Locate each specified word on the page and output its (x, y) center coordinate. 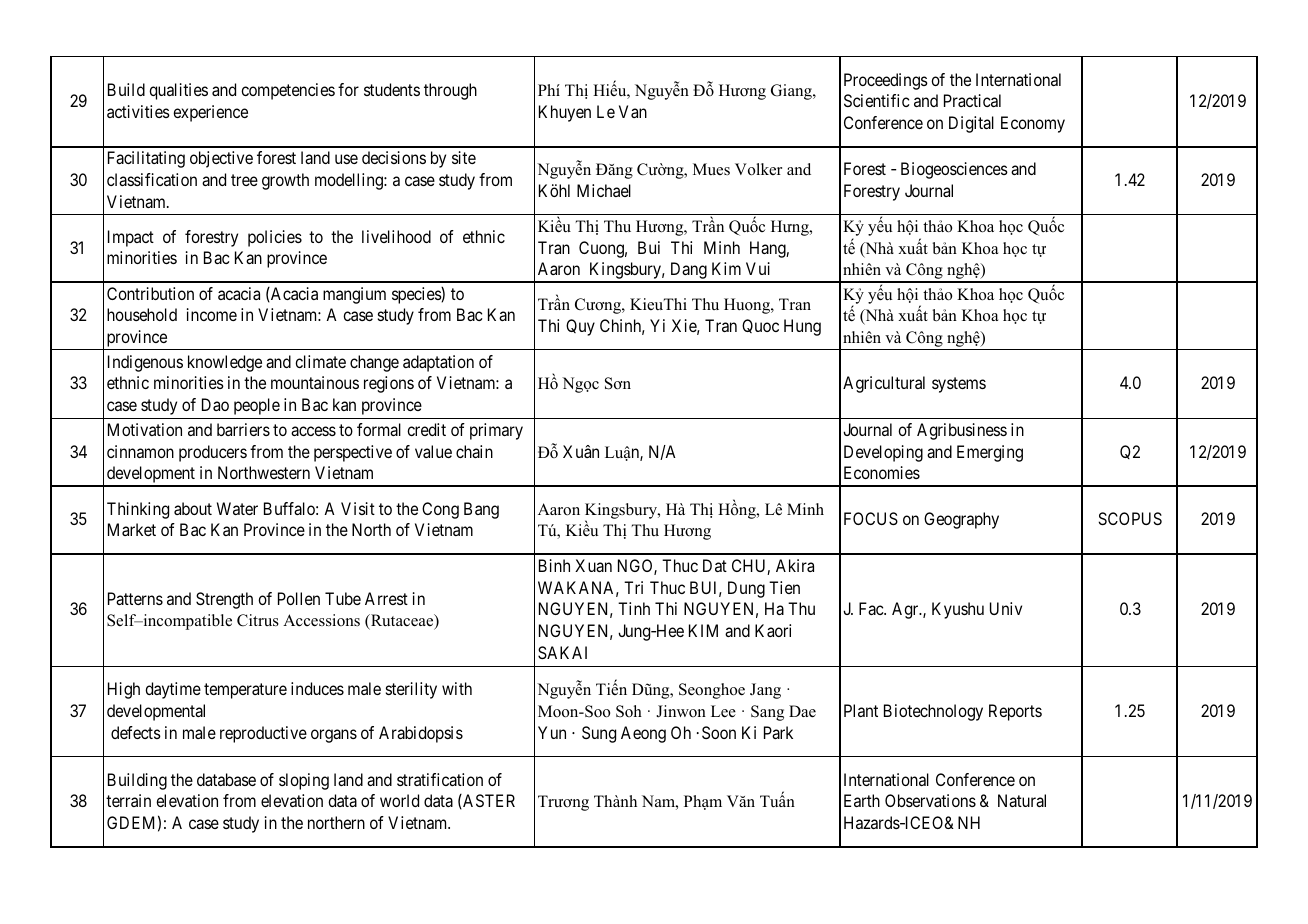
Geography (961, 520)
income (212, 314)
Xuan (593, 565)
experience (210, 113)
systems (959, 385)
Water (237, 508)
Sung (599, 734)
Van (633, 111)
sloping (304, 781)
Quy (580, 327)
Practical (972, 100)
